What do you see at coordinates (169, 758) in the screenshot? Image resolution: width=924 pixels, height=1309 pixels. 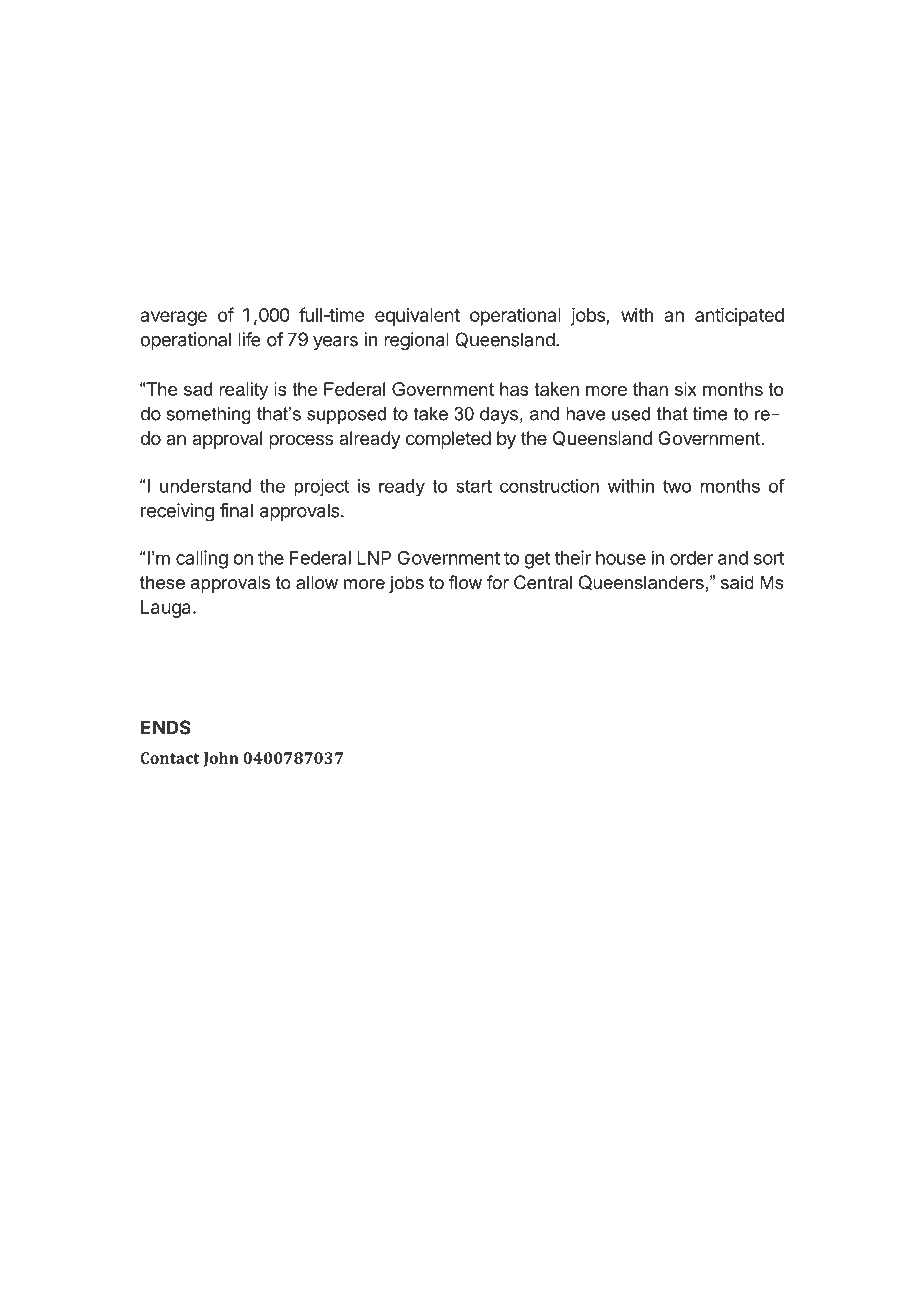 I see `Contact` at bounding box center [169, 758].
